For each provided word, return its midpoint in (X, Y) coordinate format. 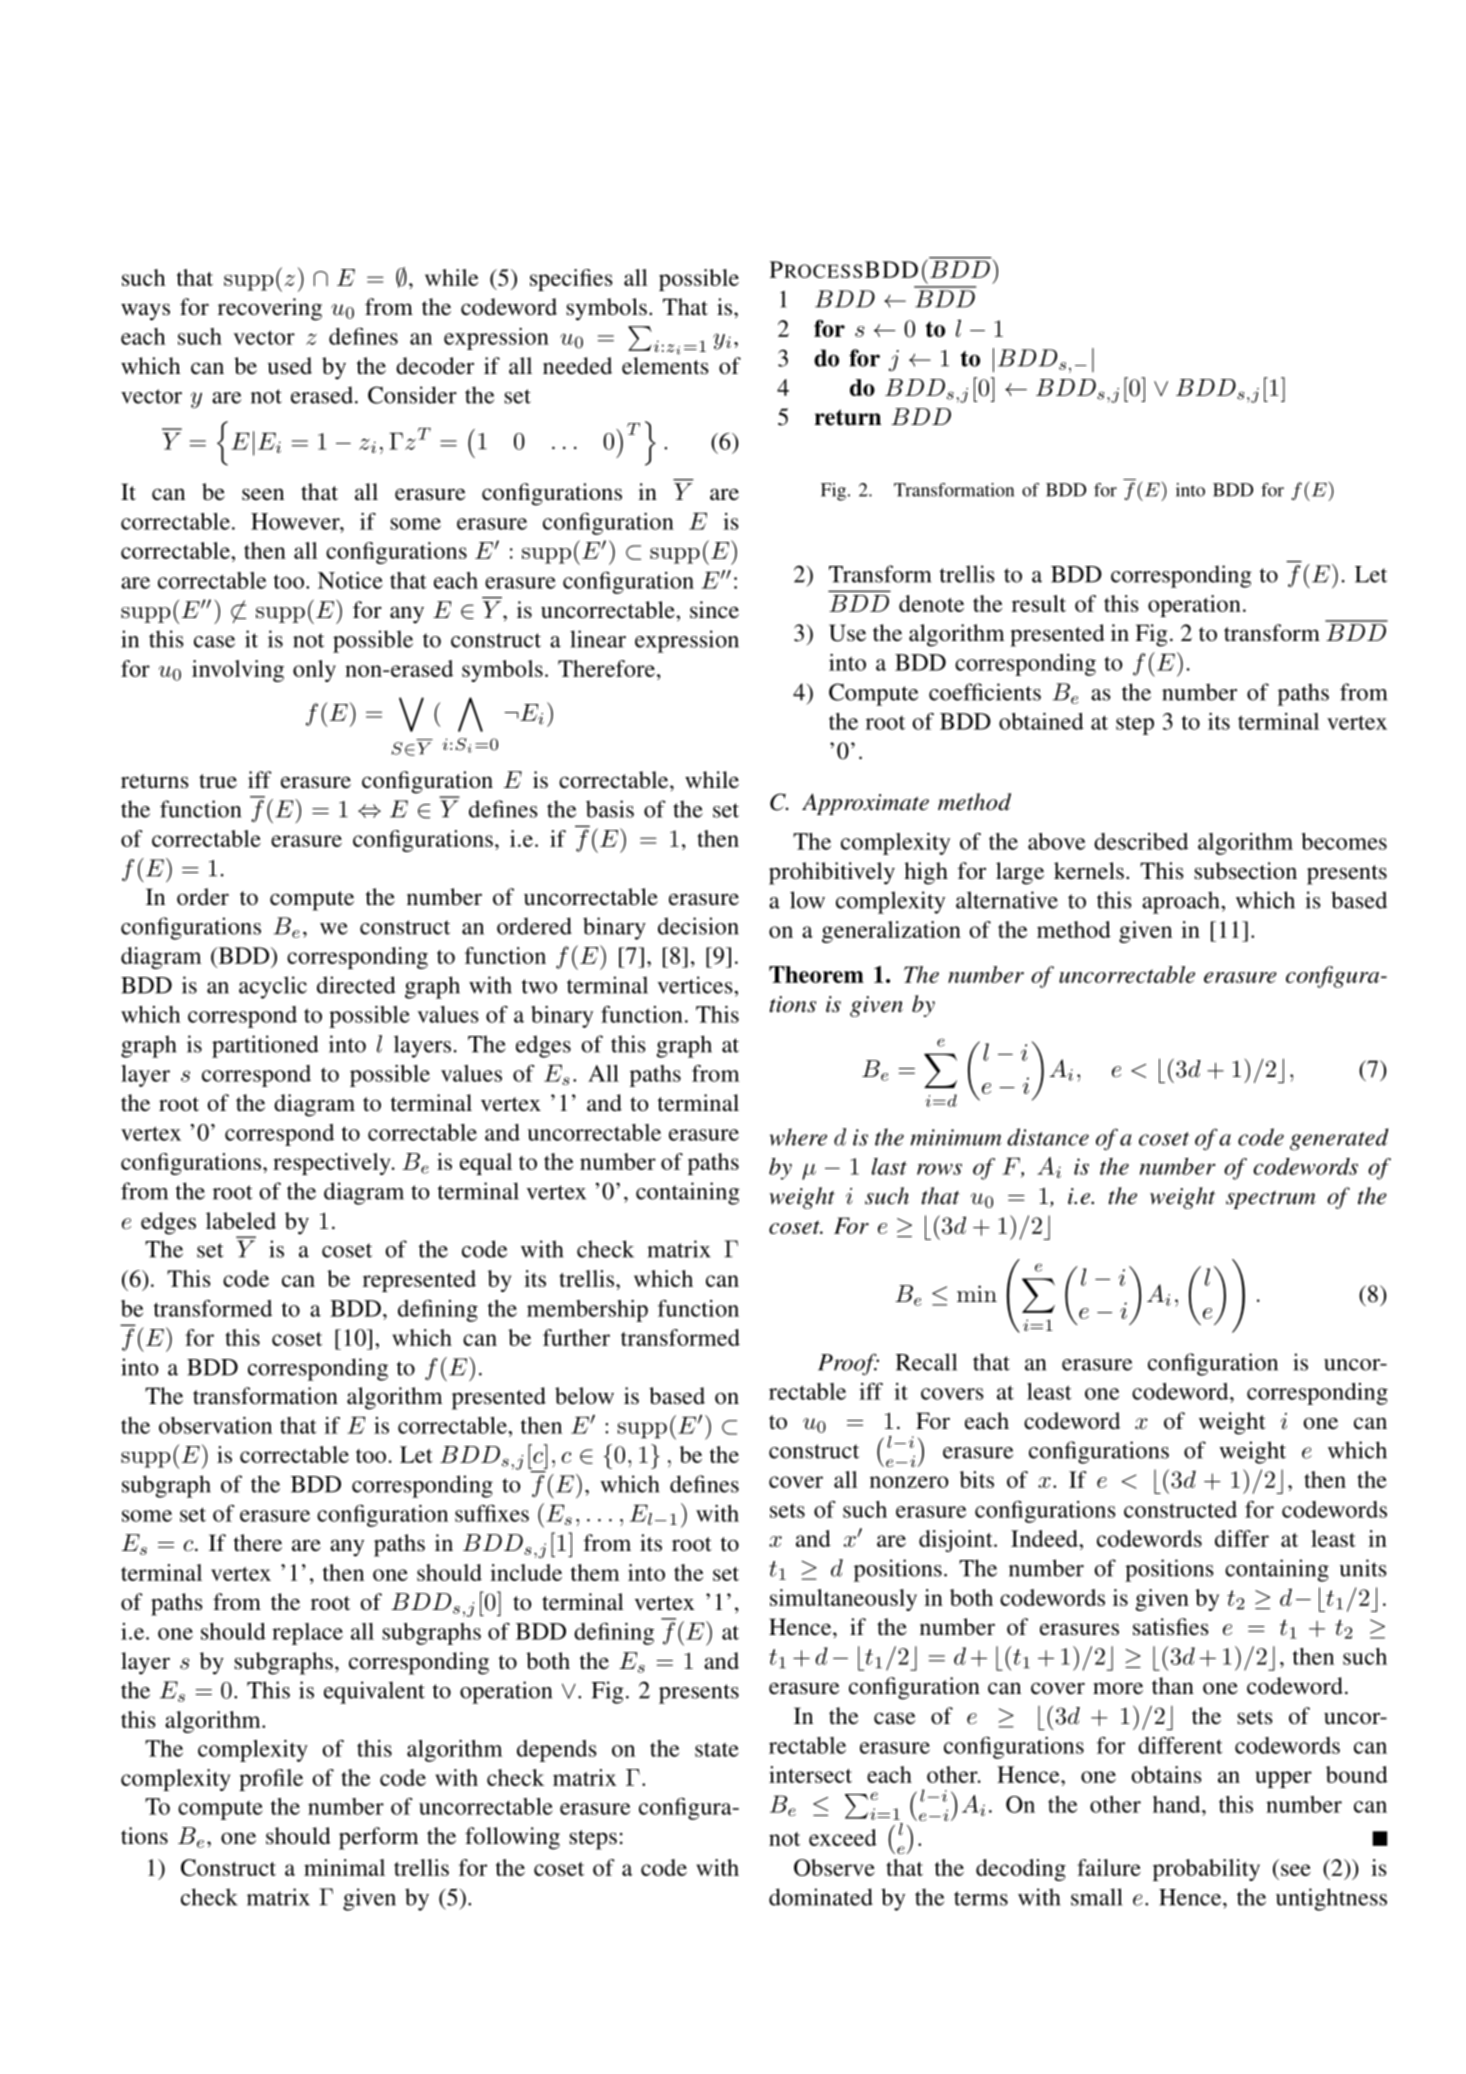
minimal (344, 1867)
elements (665, 366)
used (290, 366)
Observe (834, 1867)
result (1039, 603)
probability (1206, 1870)
